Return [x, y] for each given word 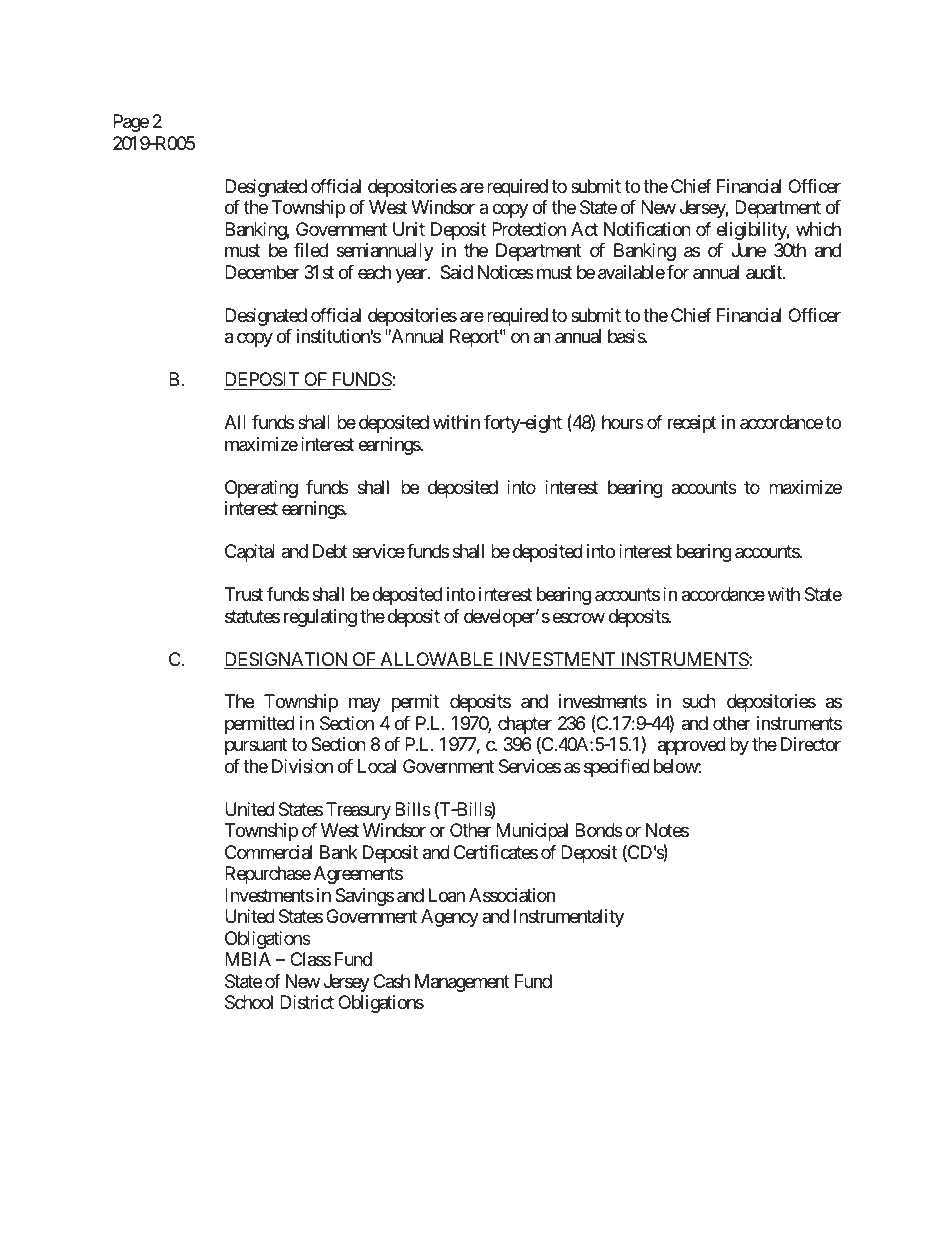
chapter [525, 726]
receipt [692, 424]
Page [131, 123]
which [818, 229]
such [699, 701]
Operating [261, 489]
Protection [529, 229]
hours [623, 422]
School [249, 1002]
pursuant [256, 747]
